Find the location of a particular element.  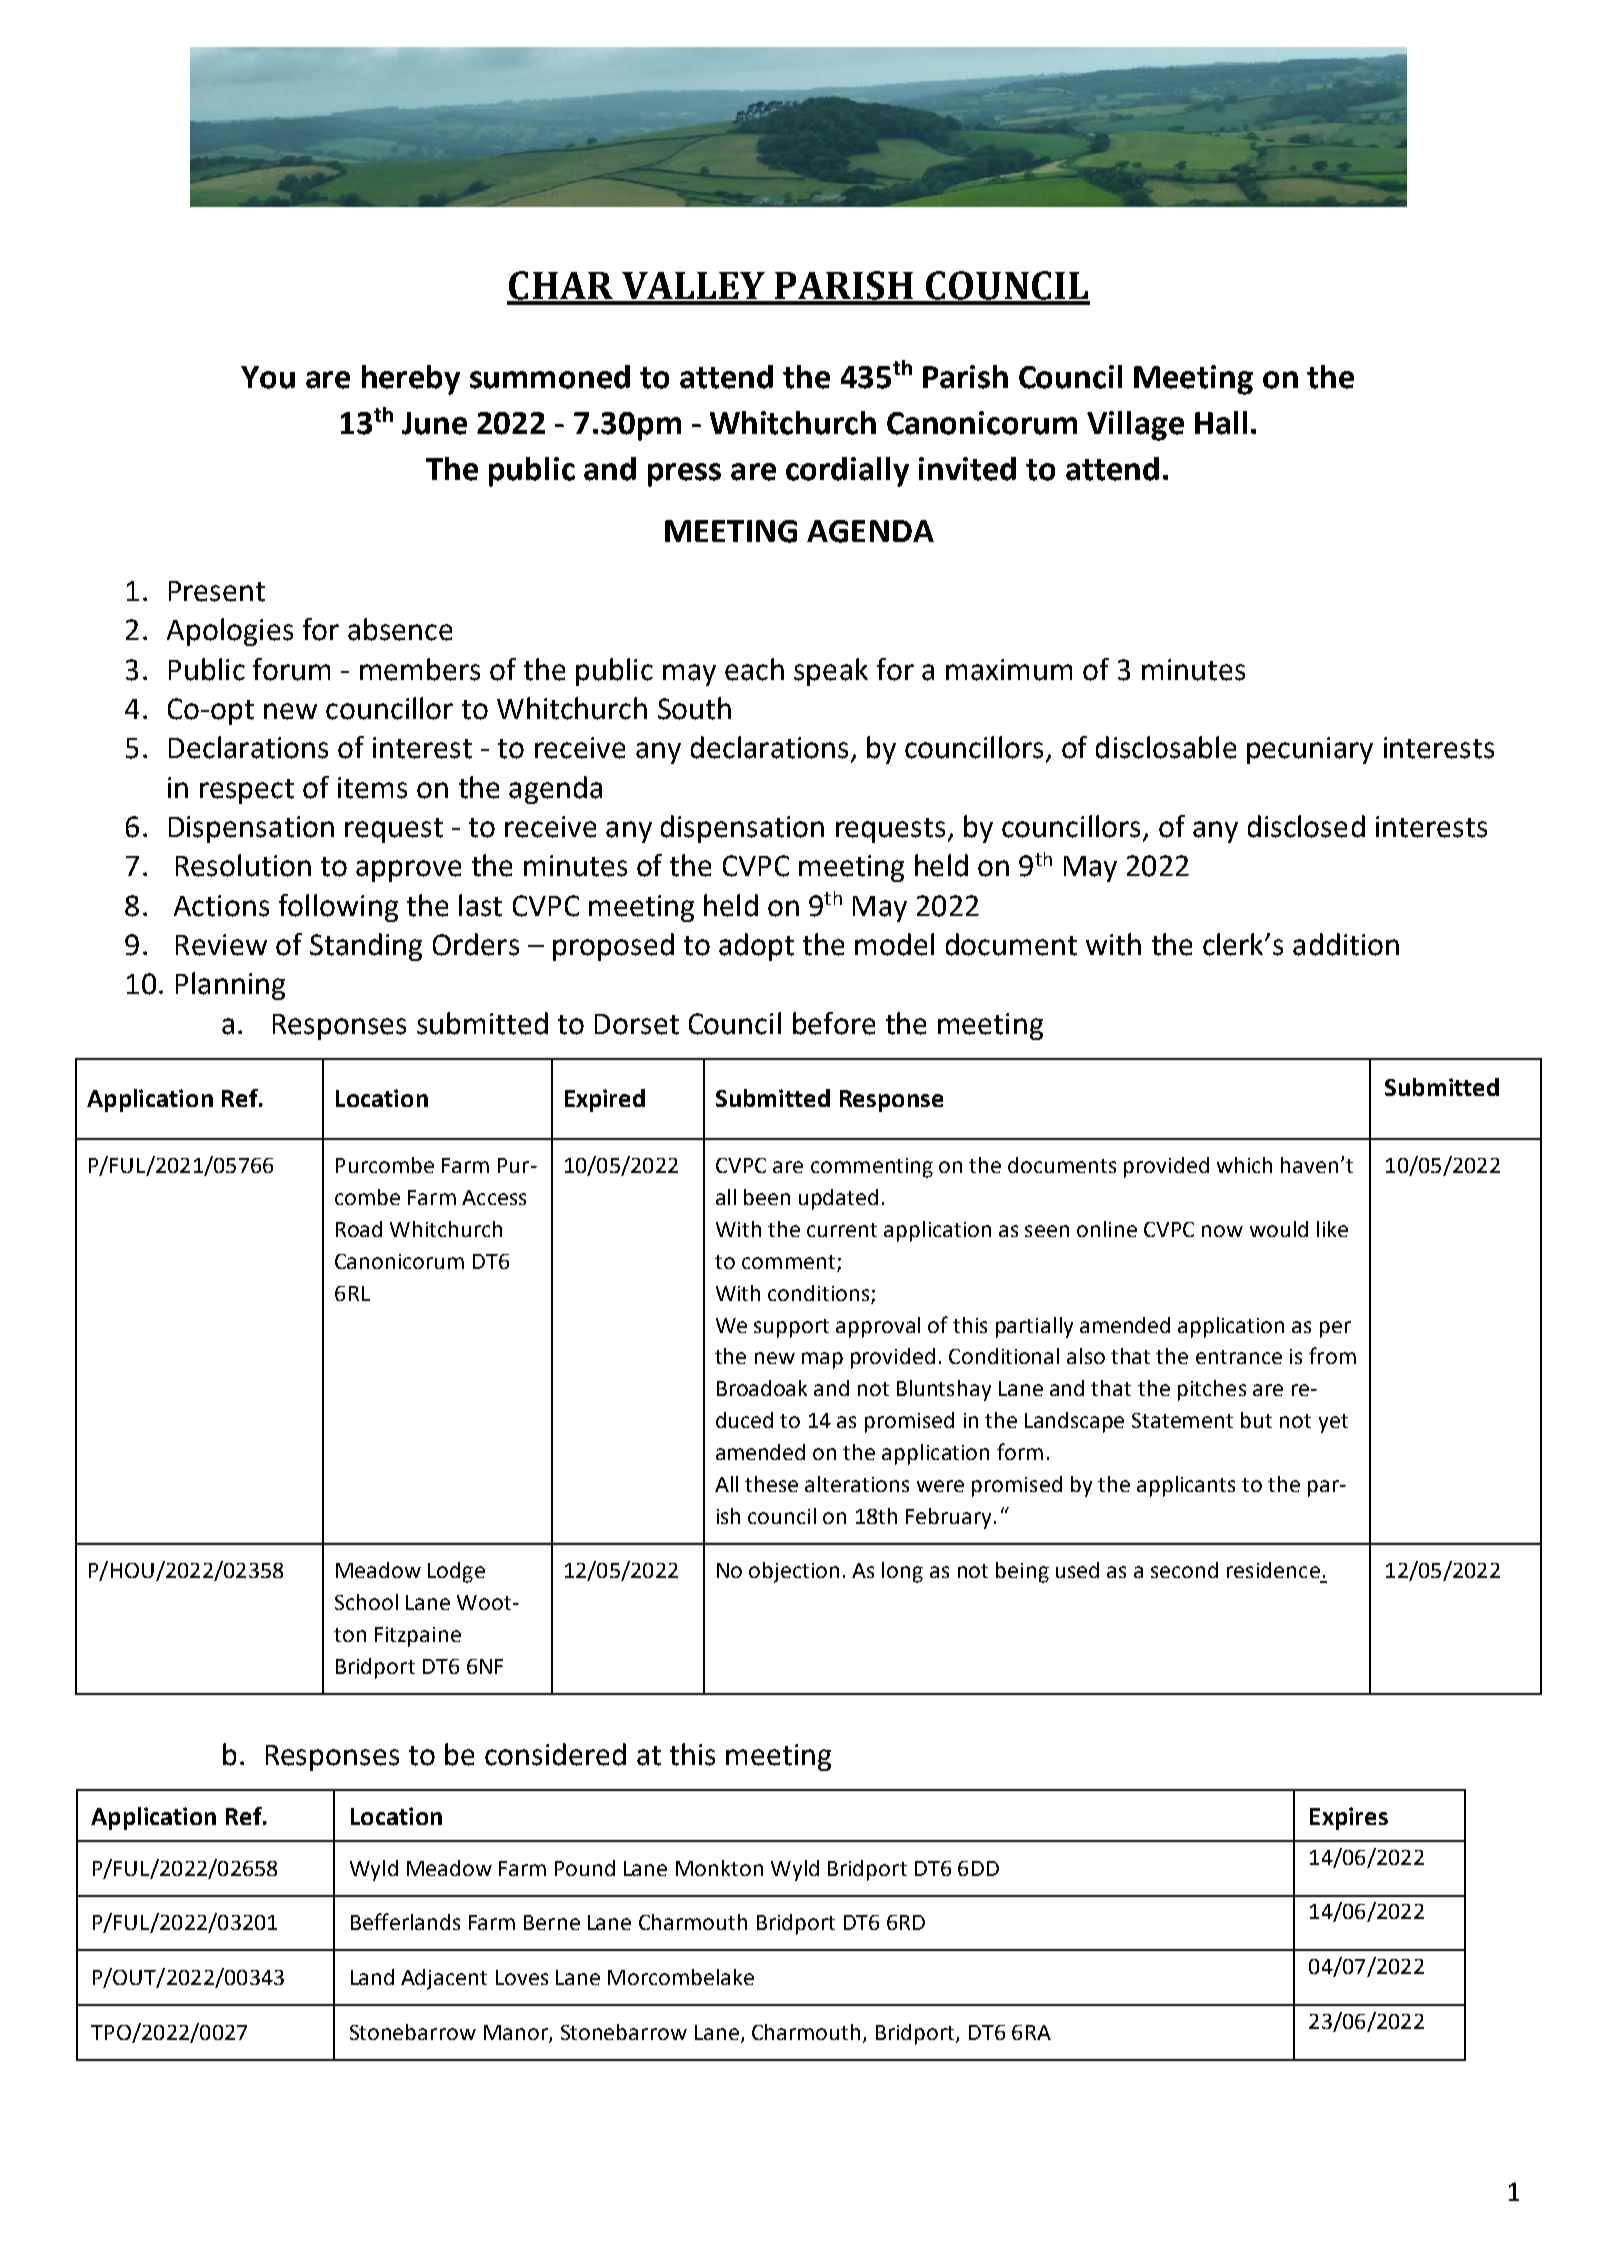

cordially is located at coordinates (847, 472).
